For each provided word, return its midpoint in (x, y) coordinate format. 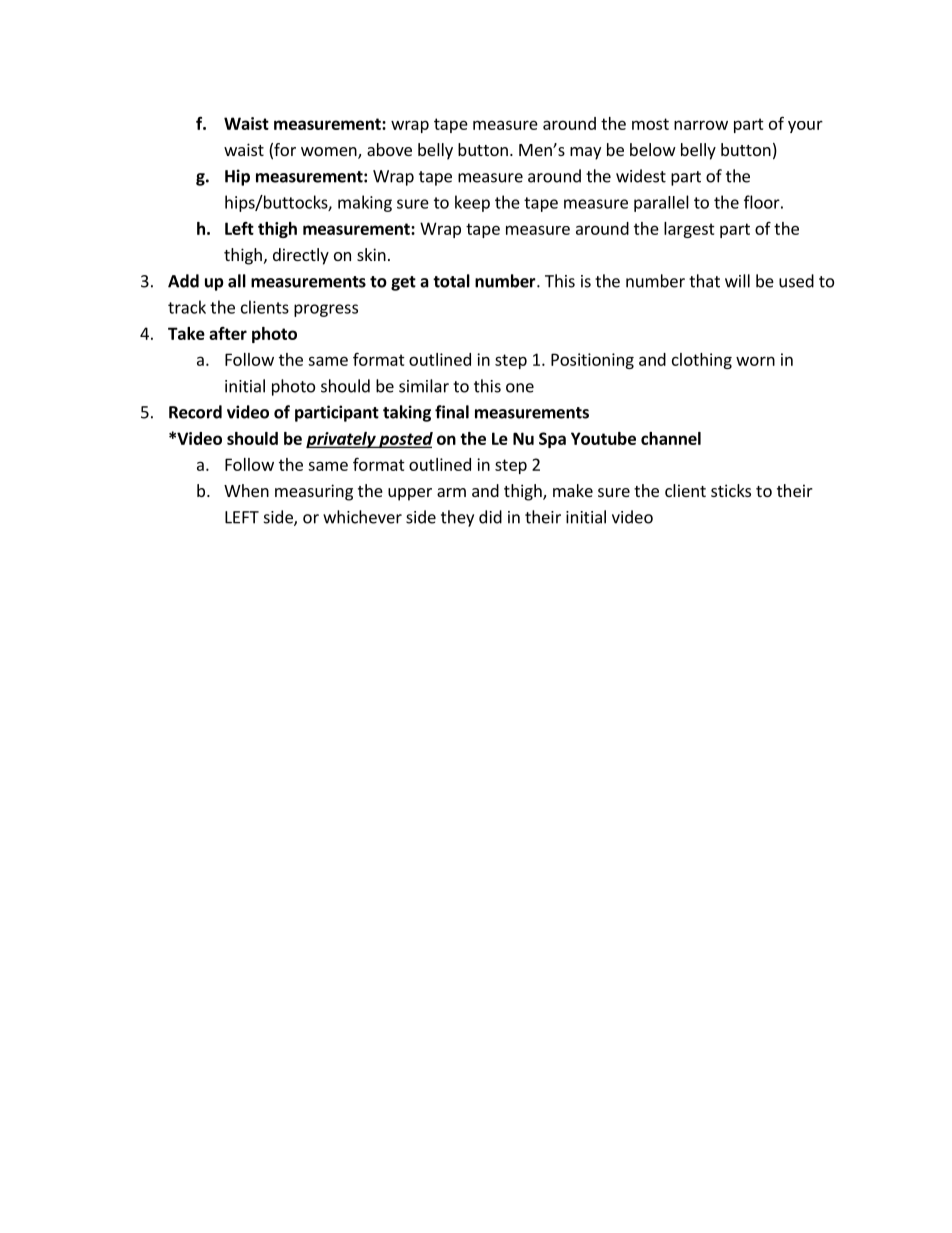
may (585, 153)
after (228, 333)
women (330, 153)
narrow (701, 125)
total (451, 281)
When (246, 490)
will (737, 281)
